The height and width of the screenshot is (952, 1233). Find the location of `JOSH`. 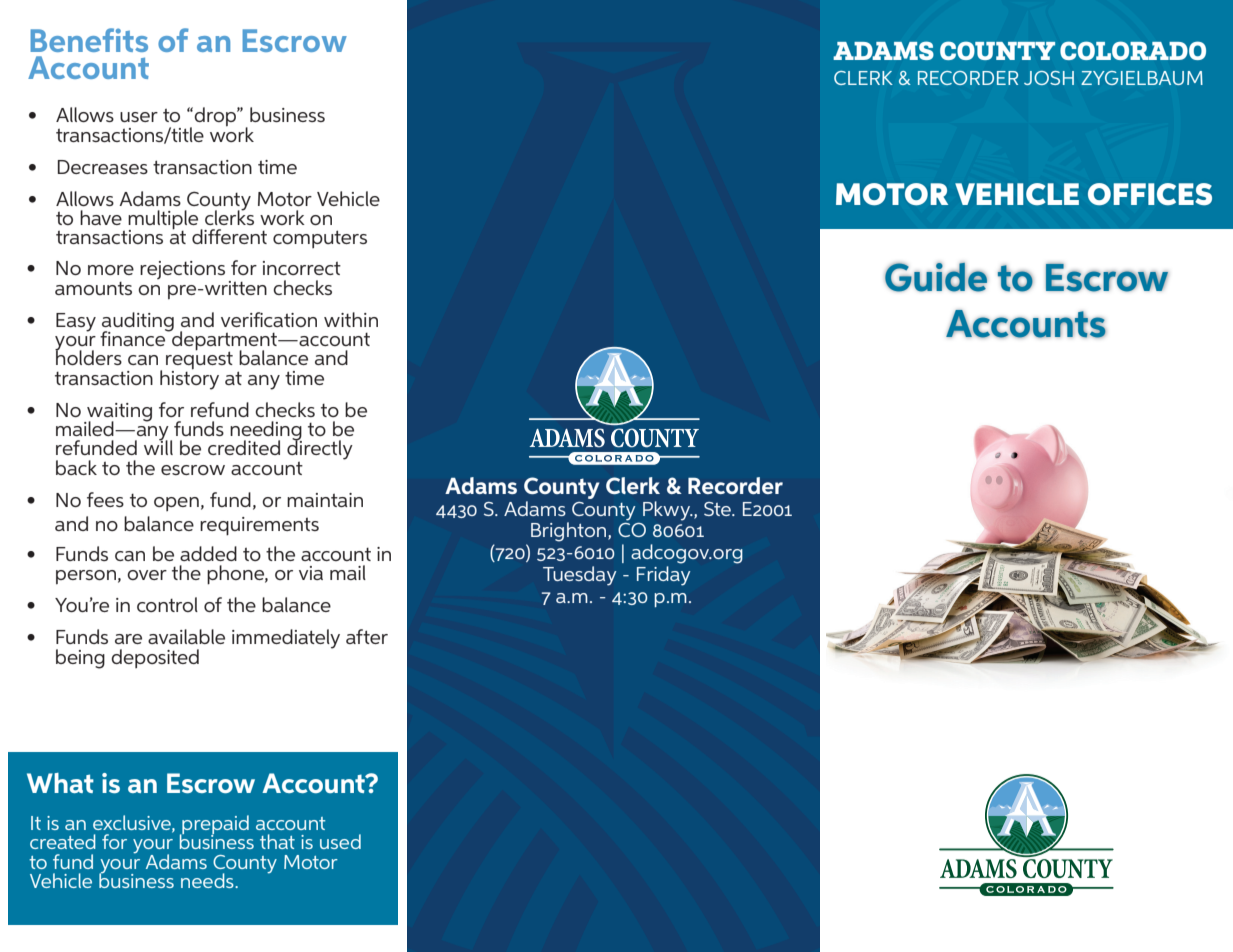

JOSH is located at coordinates (1049, 78).
